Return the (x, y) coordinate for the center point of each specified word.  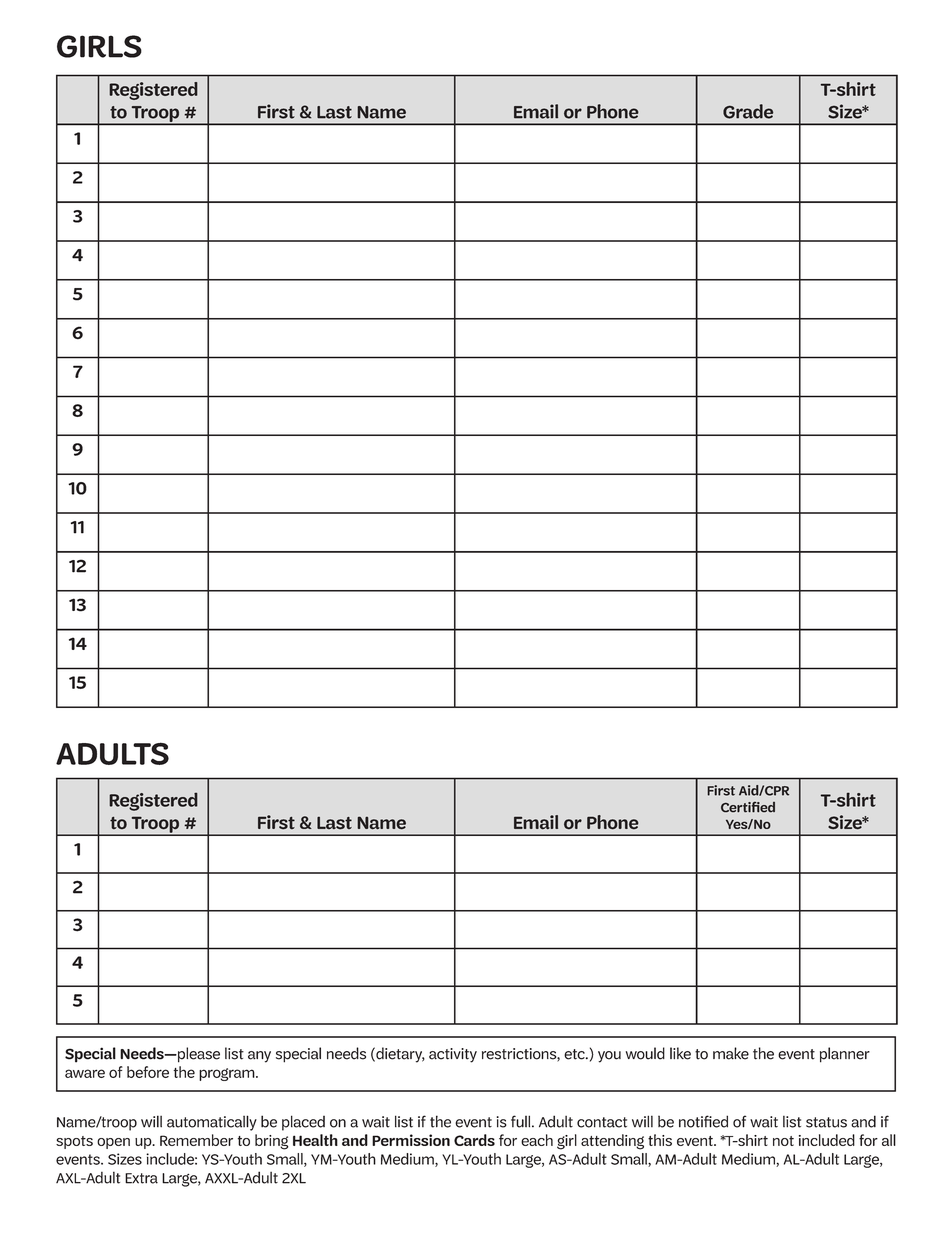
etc (575, 1054)
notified (703, 1121)
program (228, 1074)
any (259, 1057)
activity (453, 1055)
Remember (196, 1140)
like (680, 1053)
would (645, 1053)
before (148, 1072)
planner (845, 1055)
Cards (474, 1140)
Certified (748, 807)
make (731, 1053)
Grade (748, 111)
